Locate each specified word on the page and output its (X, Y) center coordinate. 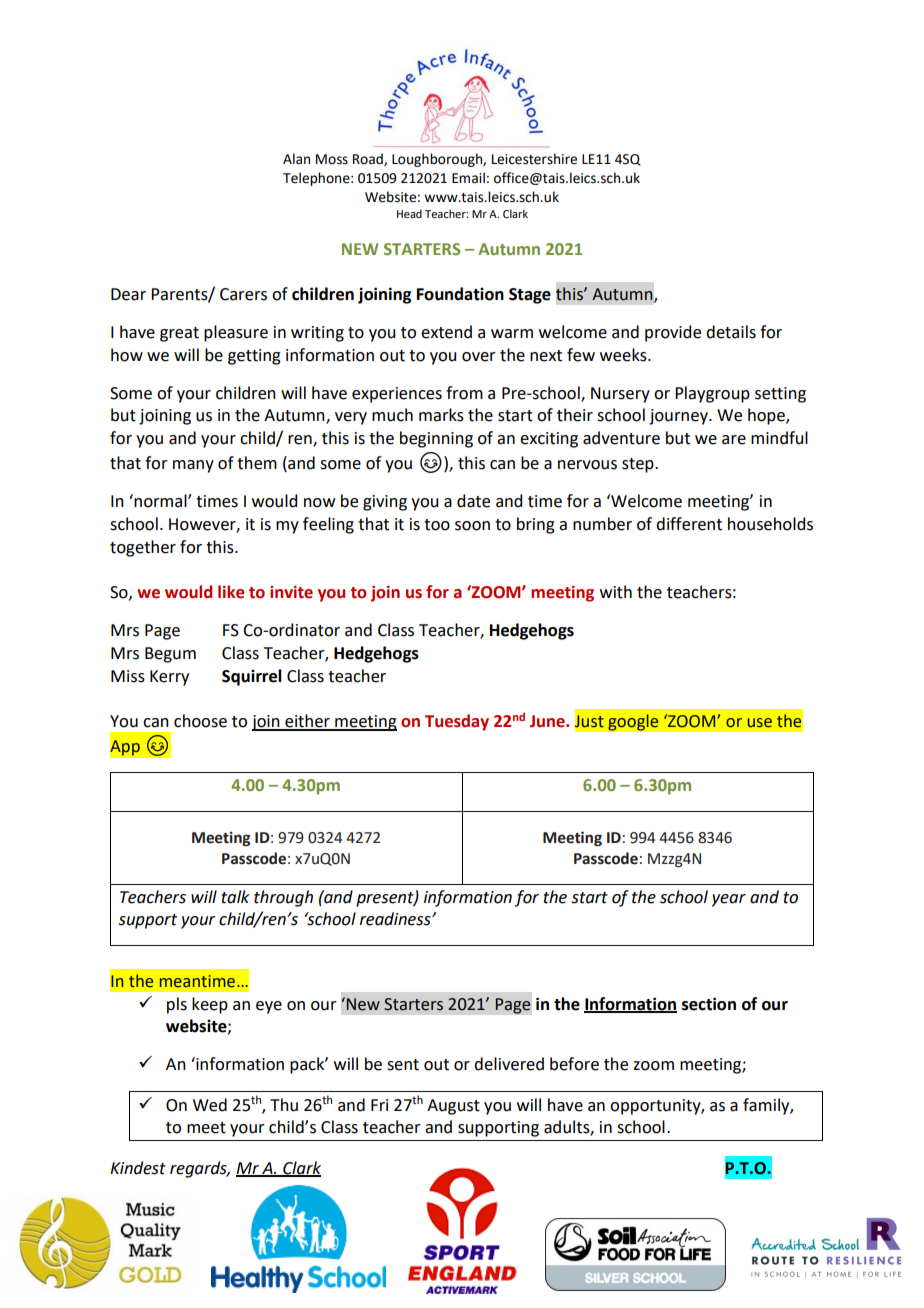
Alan (296, 159)
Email (468, 178)
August (453, 1107)
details (731, 332)
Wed (210, 1105)
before (574, 1064)
